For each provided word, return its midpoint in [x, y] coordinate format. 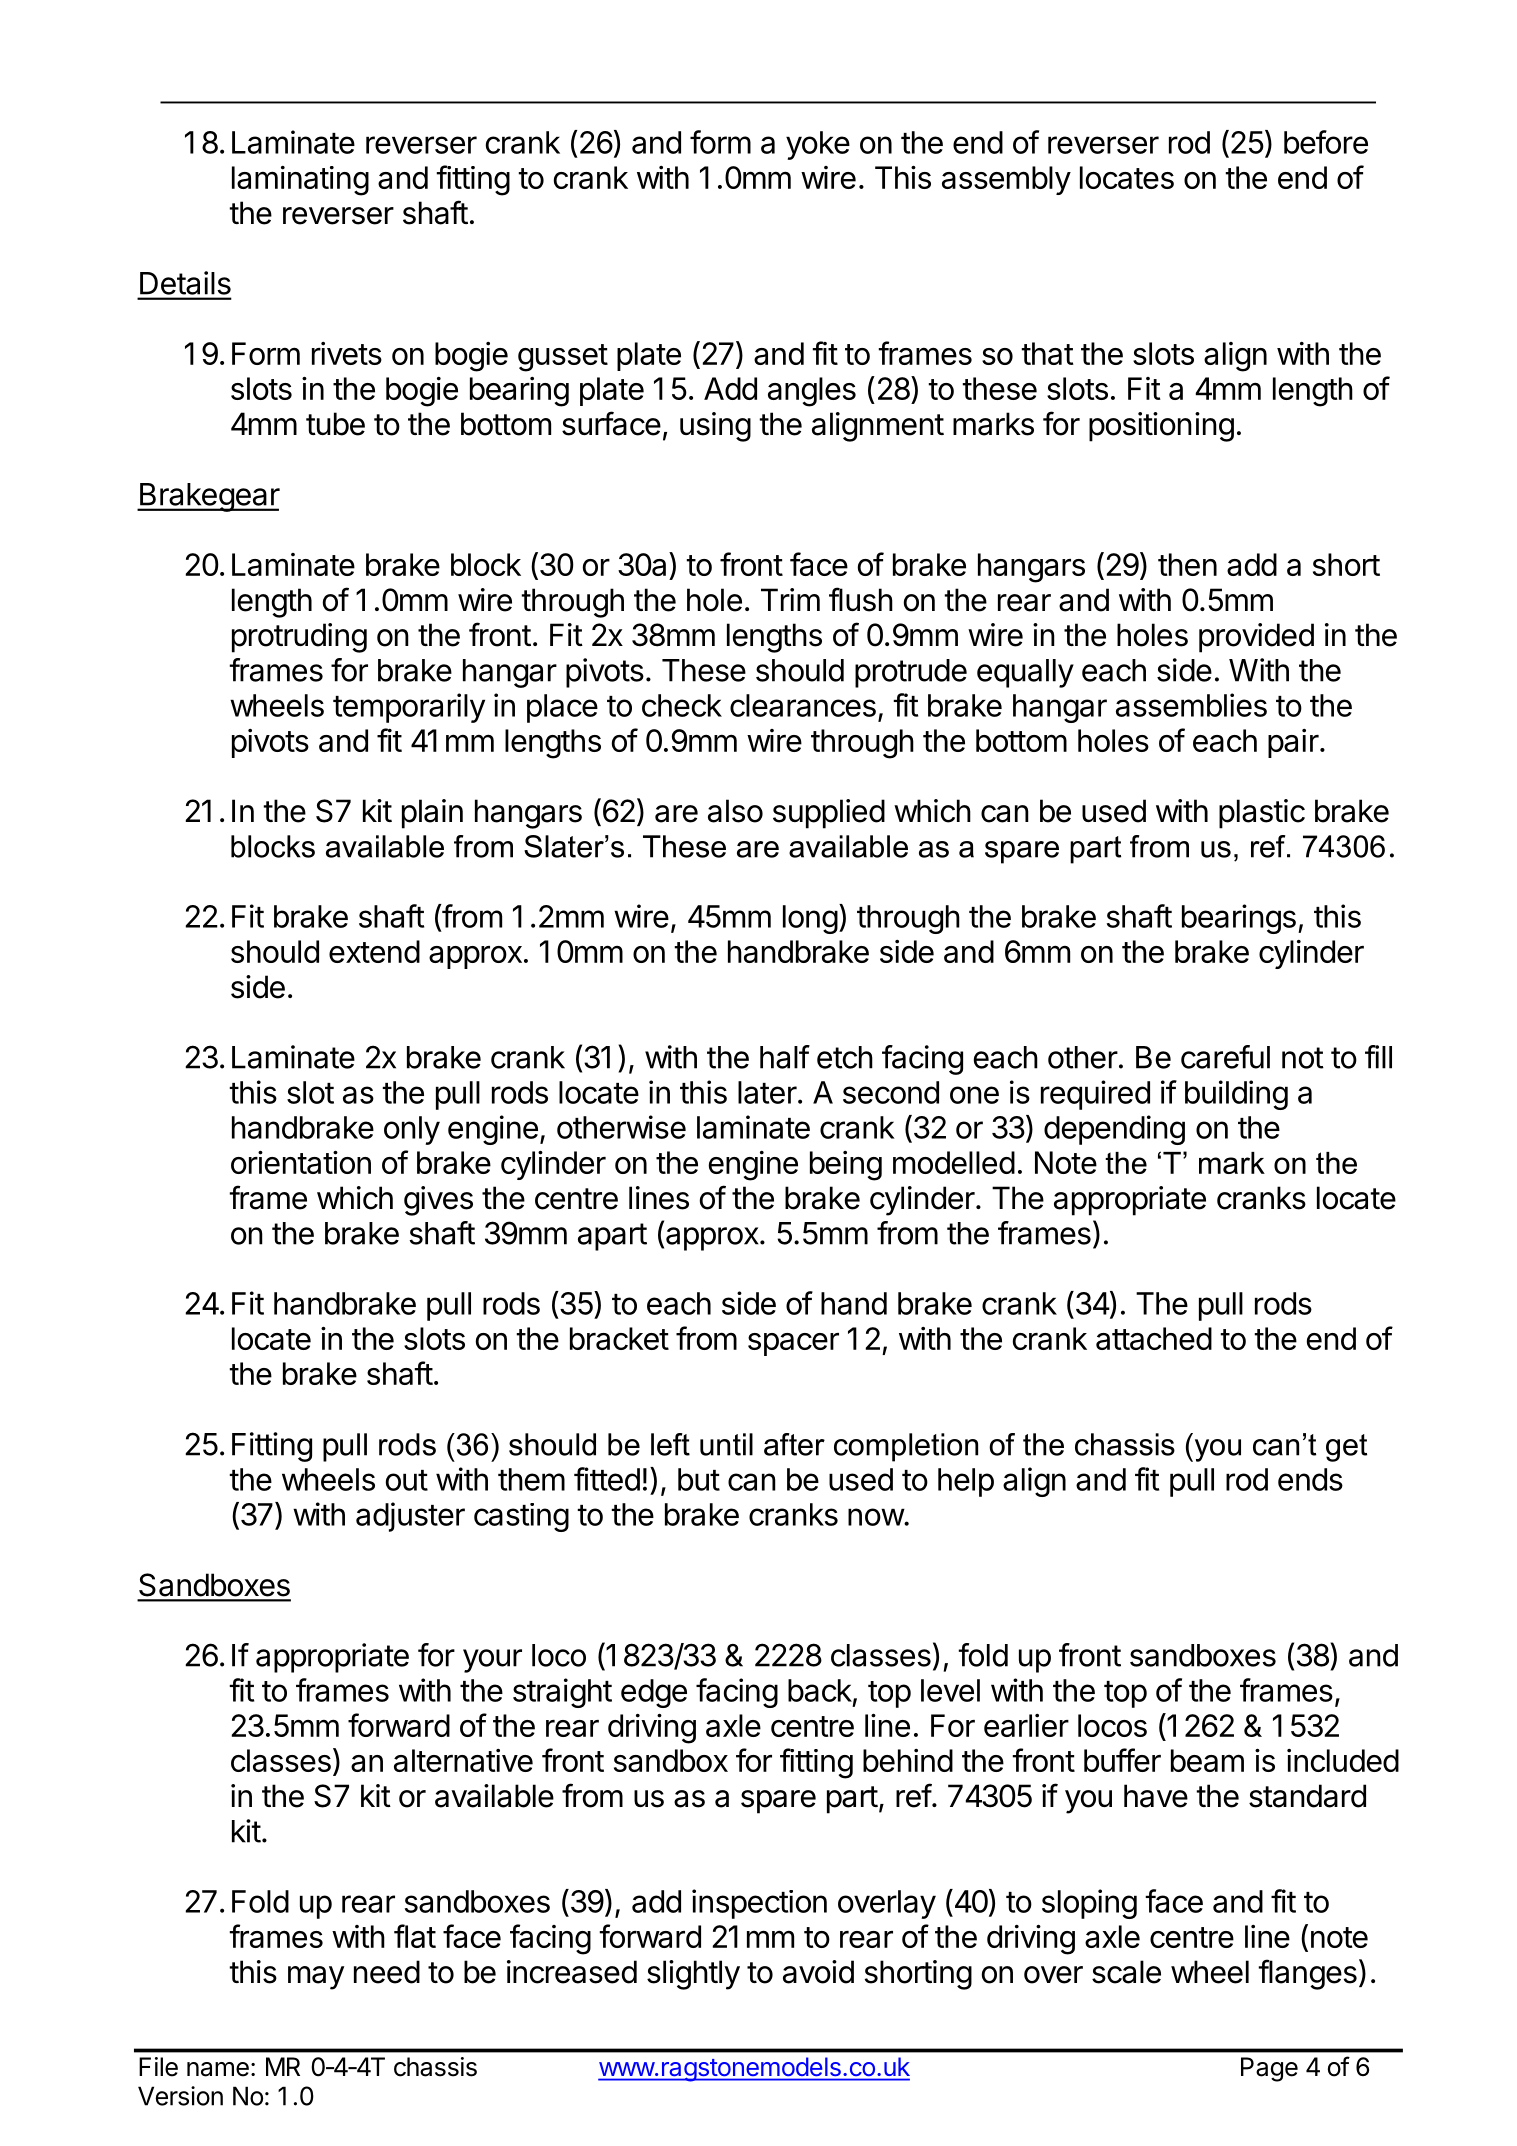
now [876, 1517]
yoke [818, 145]
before [1326, 142]
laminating [300, 181]
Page [1269, 2069]
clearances [803, 705]
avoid [818, 1972]
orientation [301, 1162]
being [846, 1166]
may [316, 1978]
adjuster [410, 1517]
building [1236, 1095]
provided [1256, 638]
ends [1310, 1479]
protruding [299, 638]
